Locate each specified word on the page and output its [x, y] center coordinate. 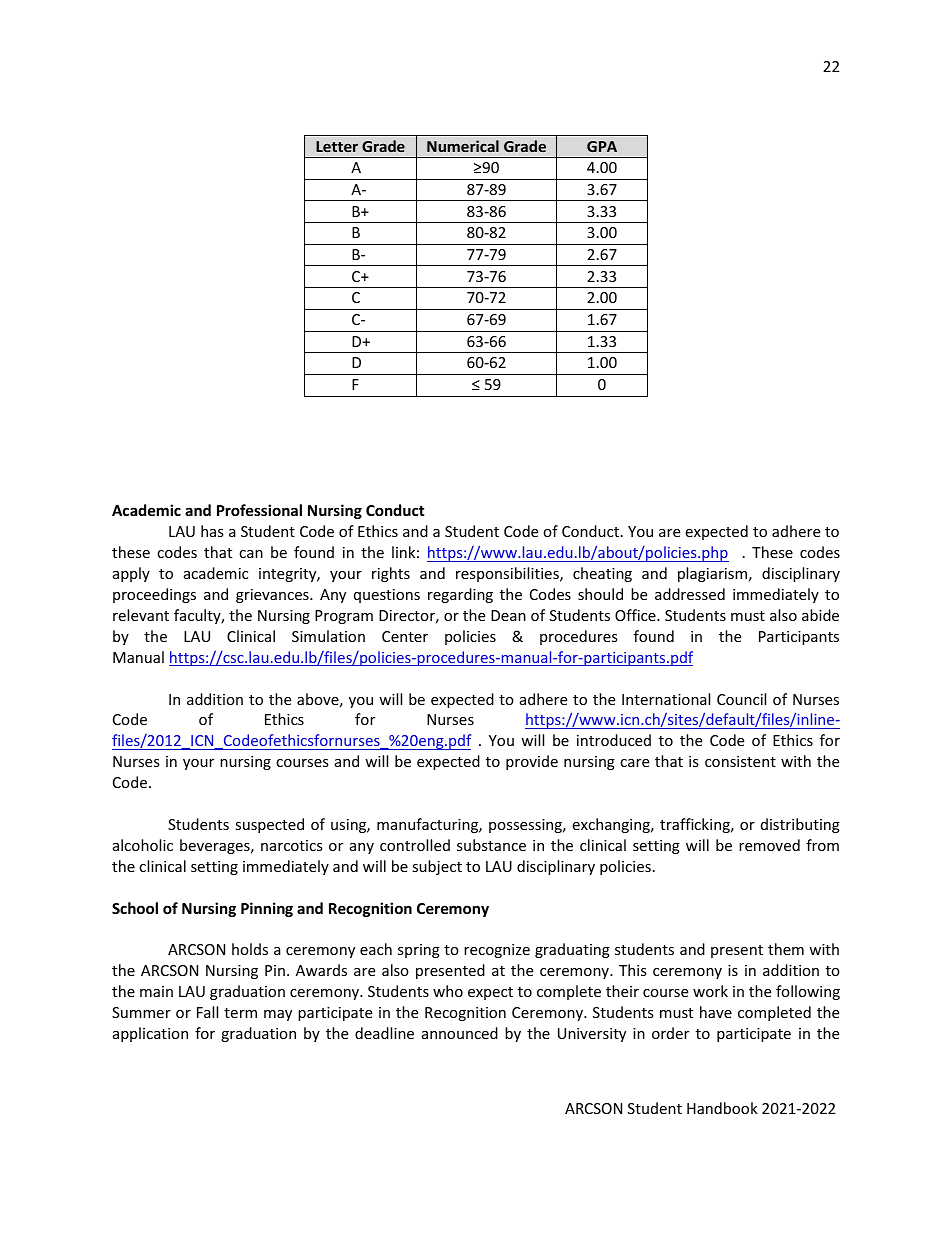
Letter [337, 146]
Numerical [463, 146]
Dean [508, 615]
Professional [259, 510]
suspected [269, 825]
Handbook [722, 1108]
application [150, 1034]
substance [491, 845]
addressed [690, 594]
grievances [273, 596]
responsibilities [508, 574]
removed [769, 845]
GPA [602, 146]
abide [820, 615]
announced [460, 1033]
